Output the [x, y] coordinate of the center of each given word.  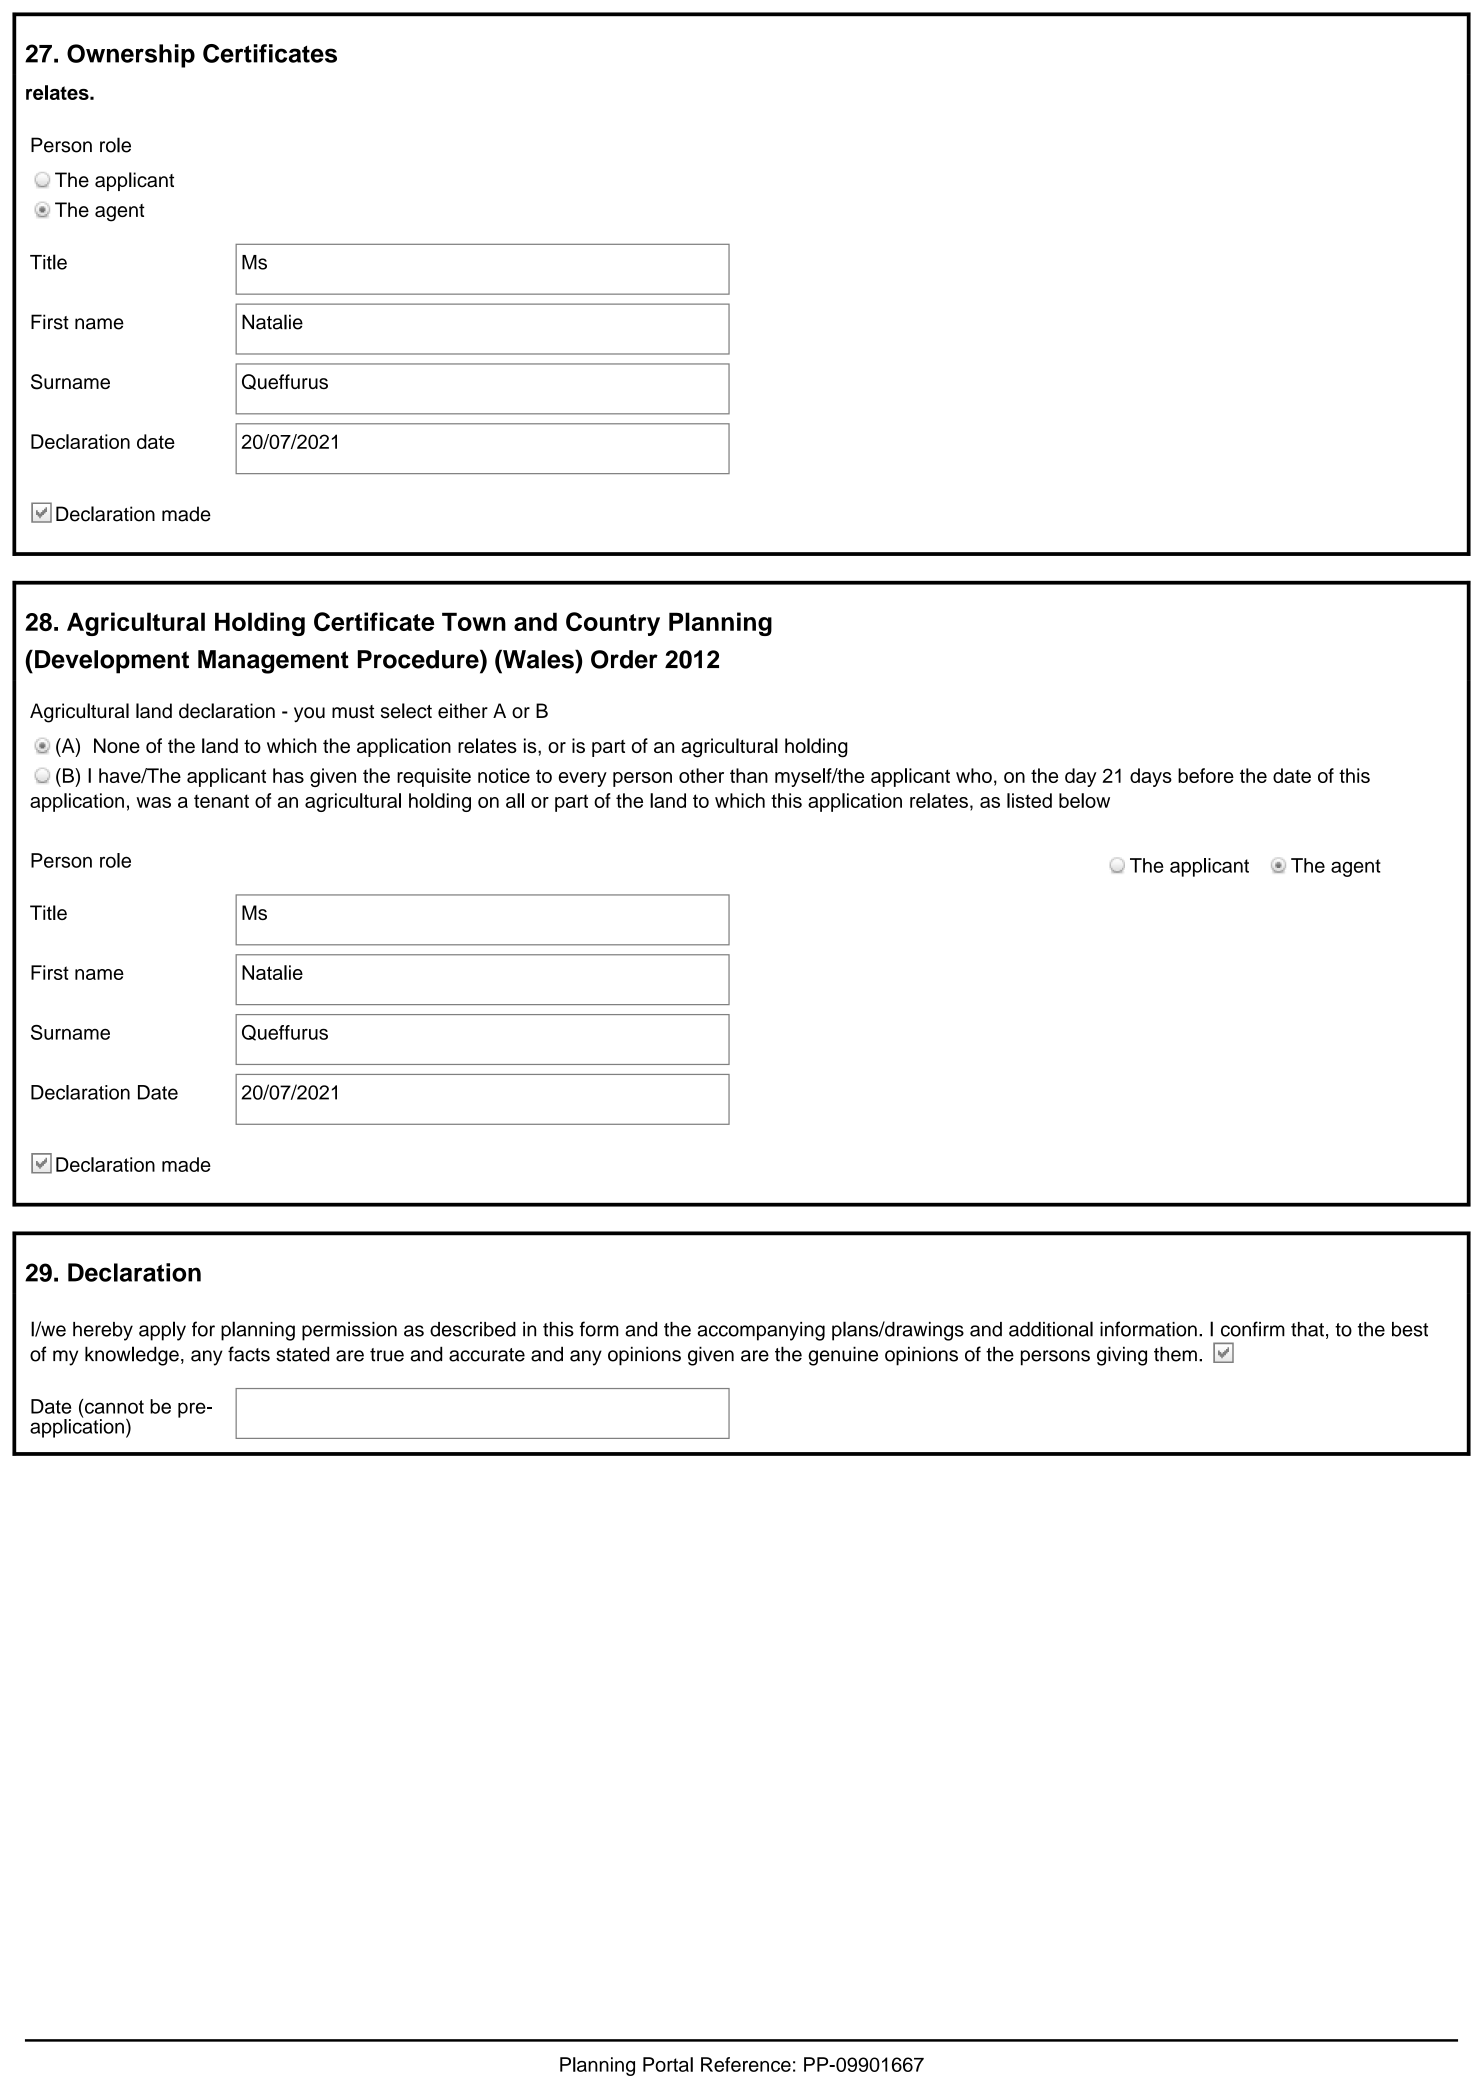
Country [613, 624]
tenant [221, 801]
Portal [668, 2064]
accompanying [761, 1331]
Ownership [131, 56]
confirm [1253, 1329]
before [1206, 775]
